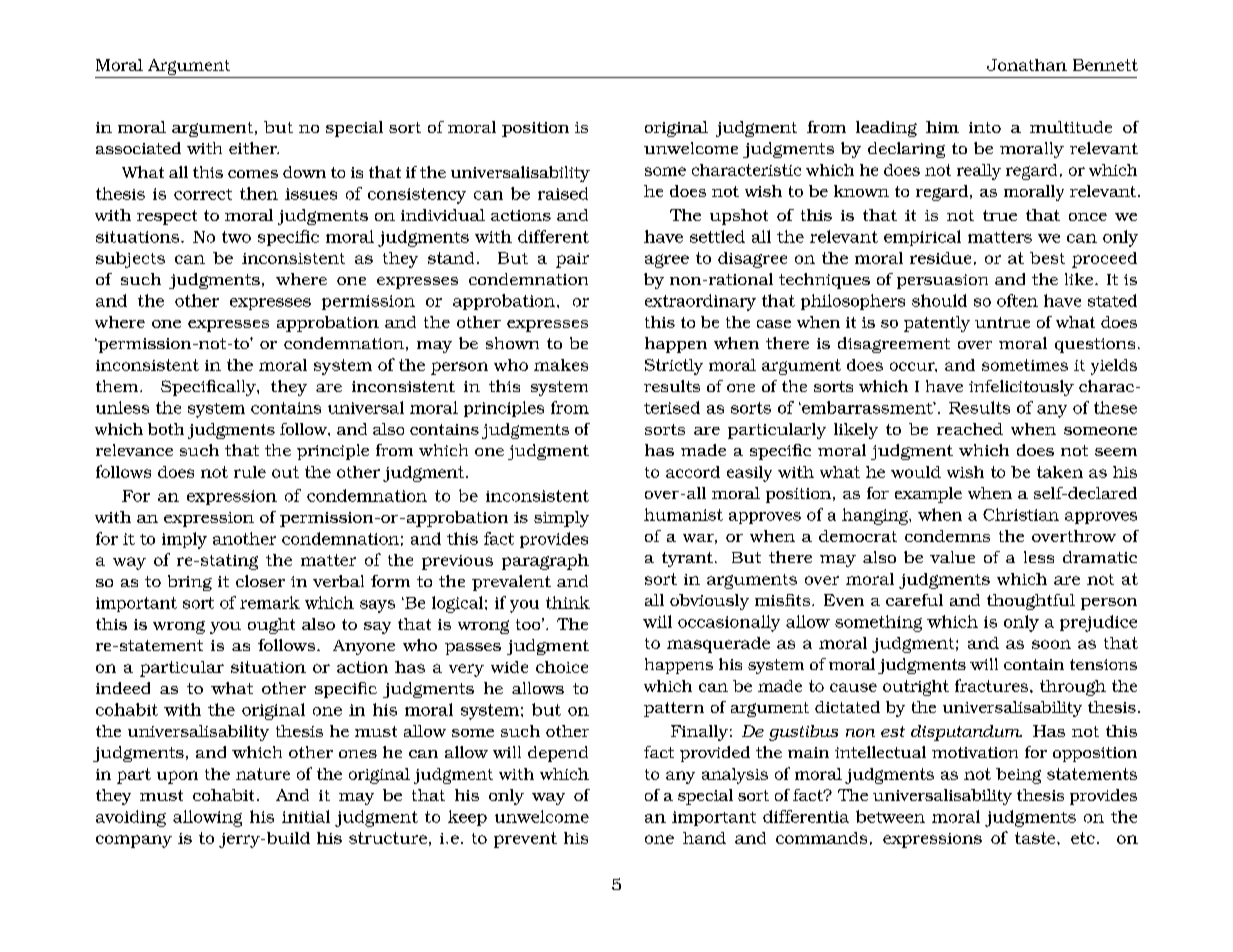 Image resolution: width=1233 pixels, height=952 pixels. What do you see at coordinates (260, 581) in the page?
I see `closer` at bounding box center [260, 581].
